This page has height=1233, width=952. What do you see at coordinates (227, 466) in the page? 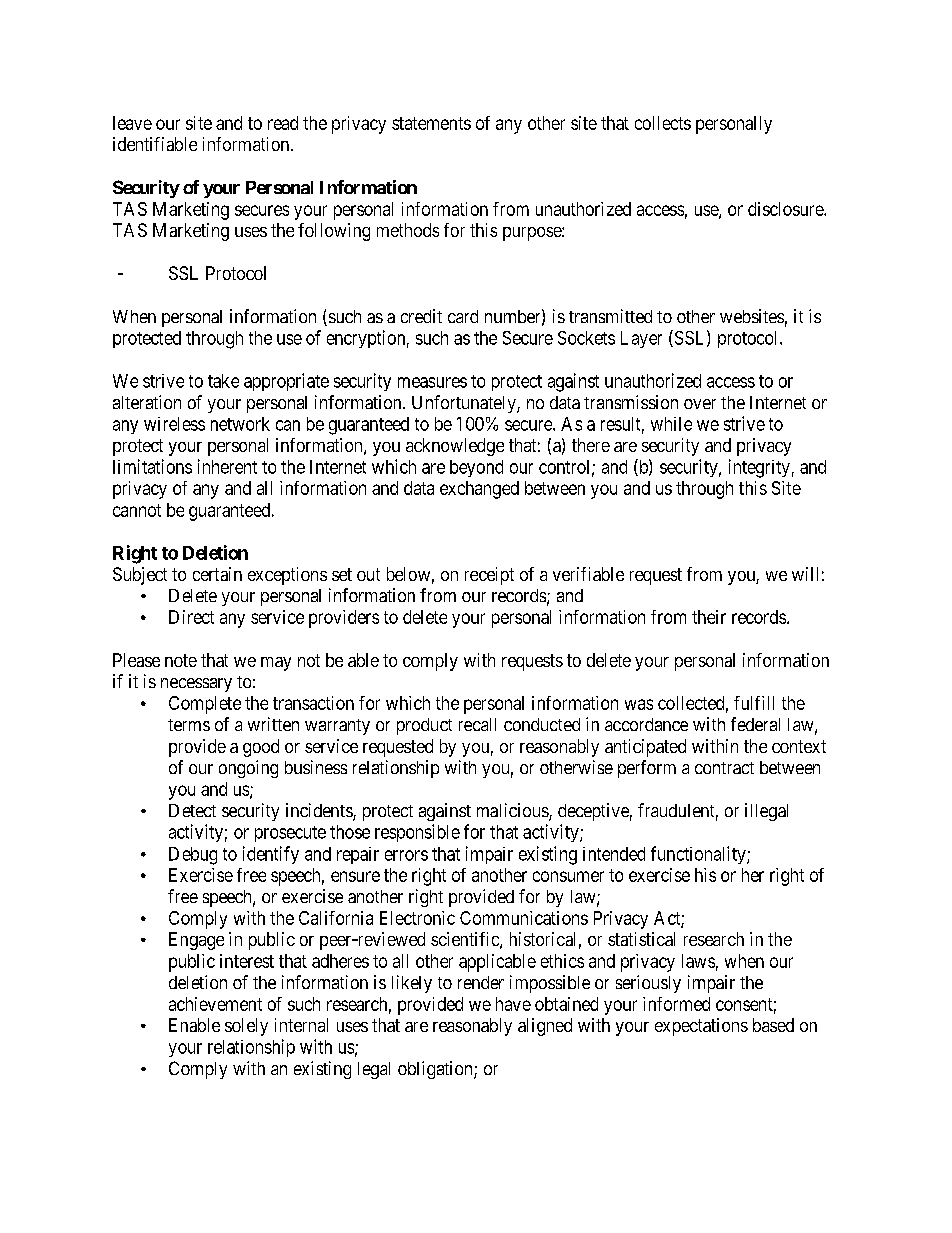
I see `inherent` at bounding box center [227, 466].
